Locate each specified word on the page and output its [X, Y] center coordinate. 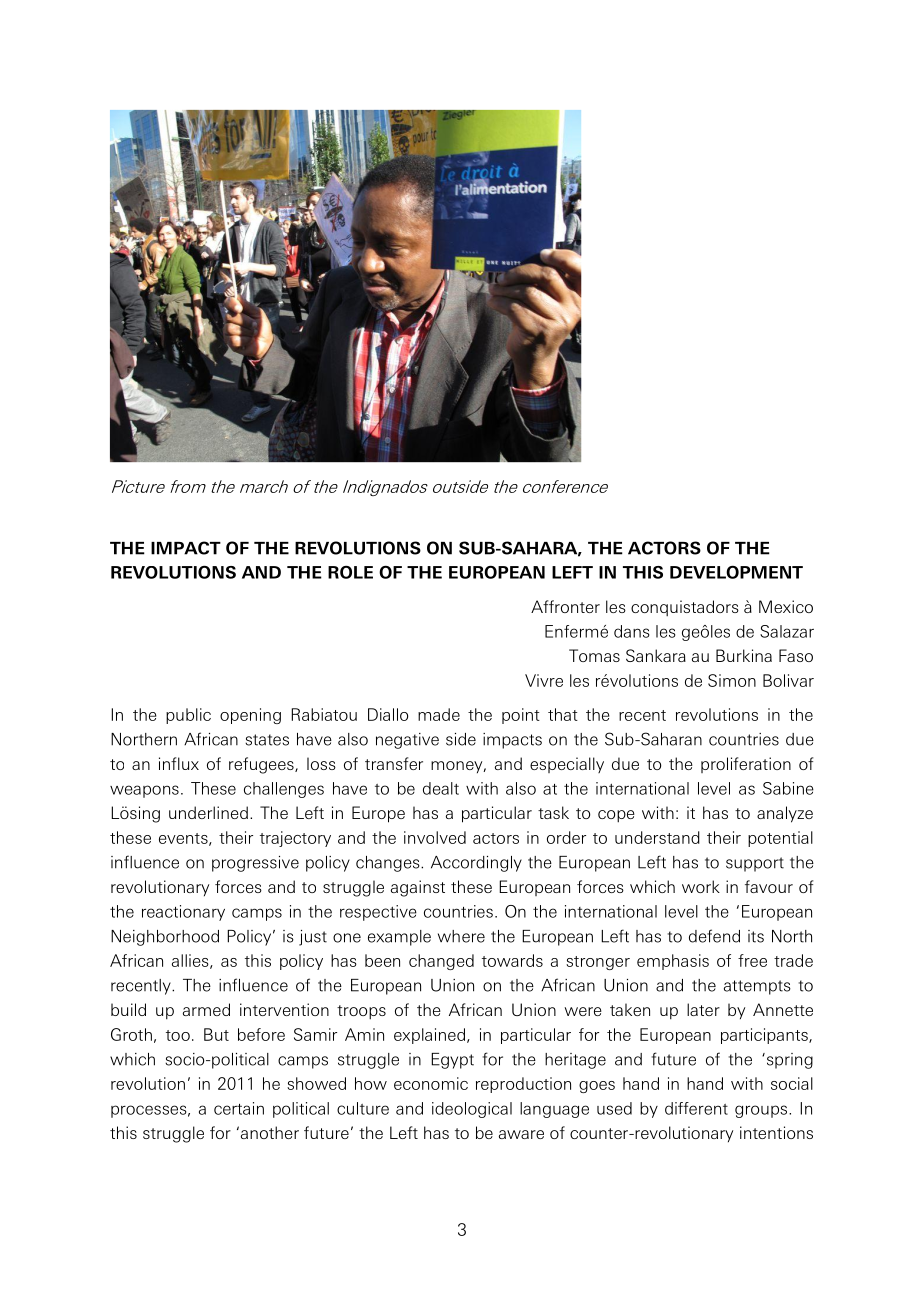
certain [239, 1108]
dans [631, 631]
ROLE [350, 572]
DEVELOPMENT [736, 572]
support [755, 864]
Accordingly [476, 864]
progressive [255, 864]
